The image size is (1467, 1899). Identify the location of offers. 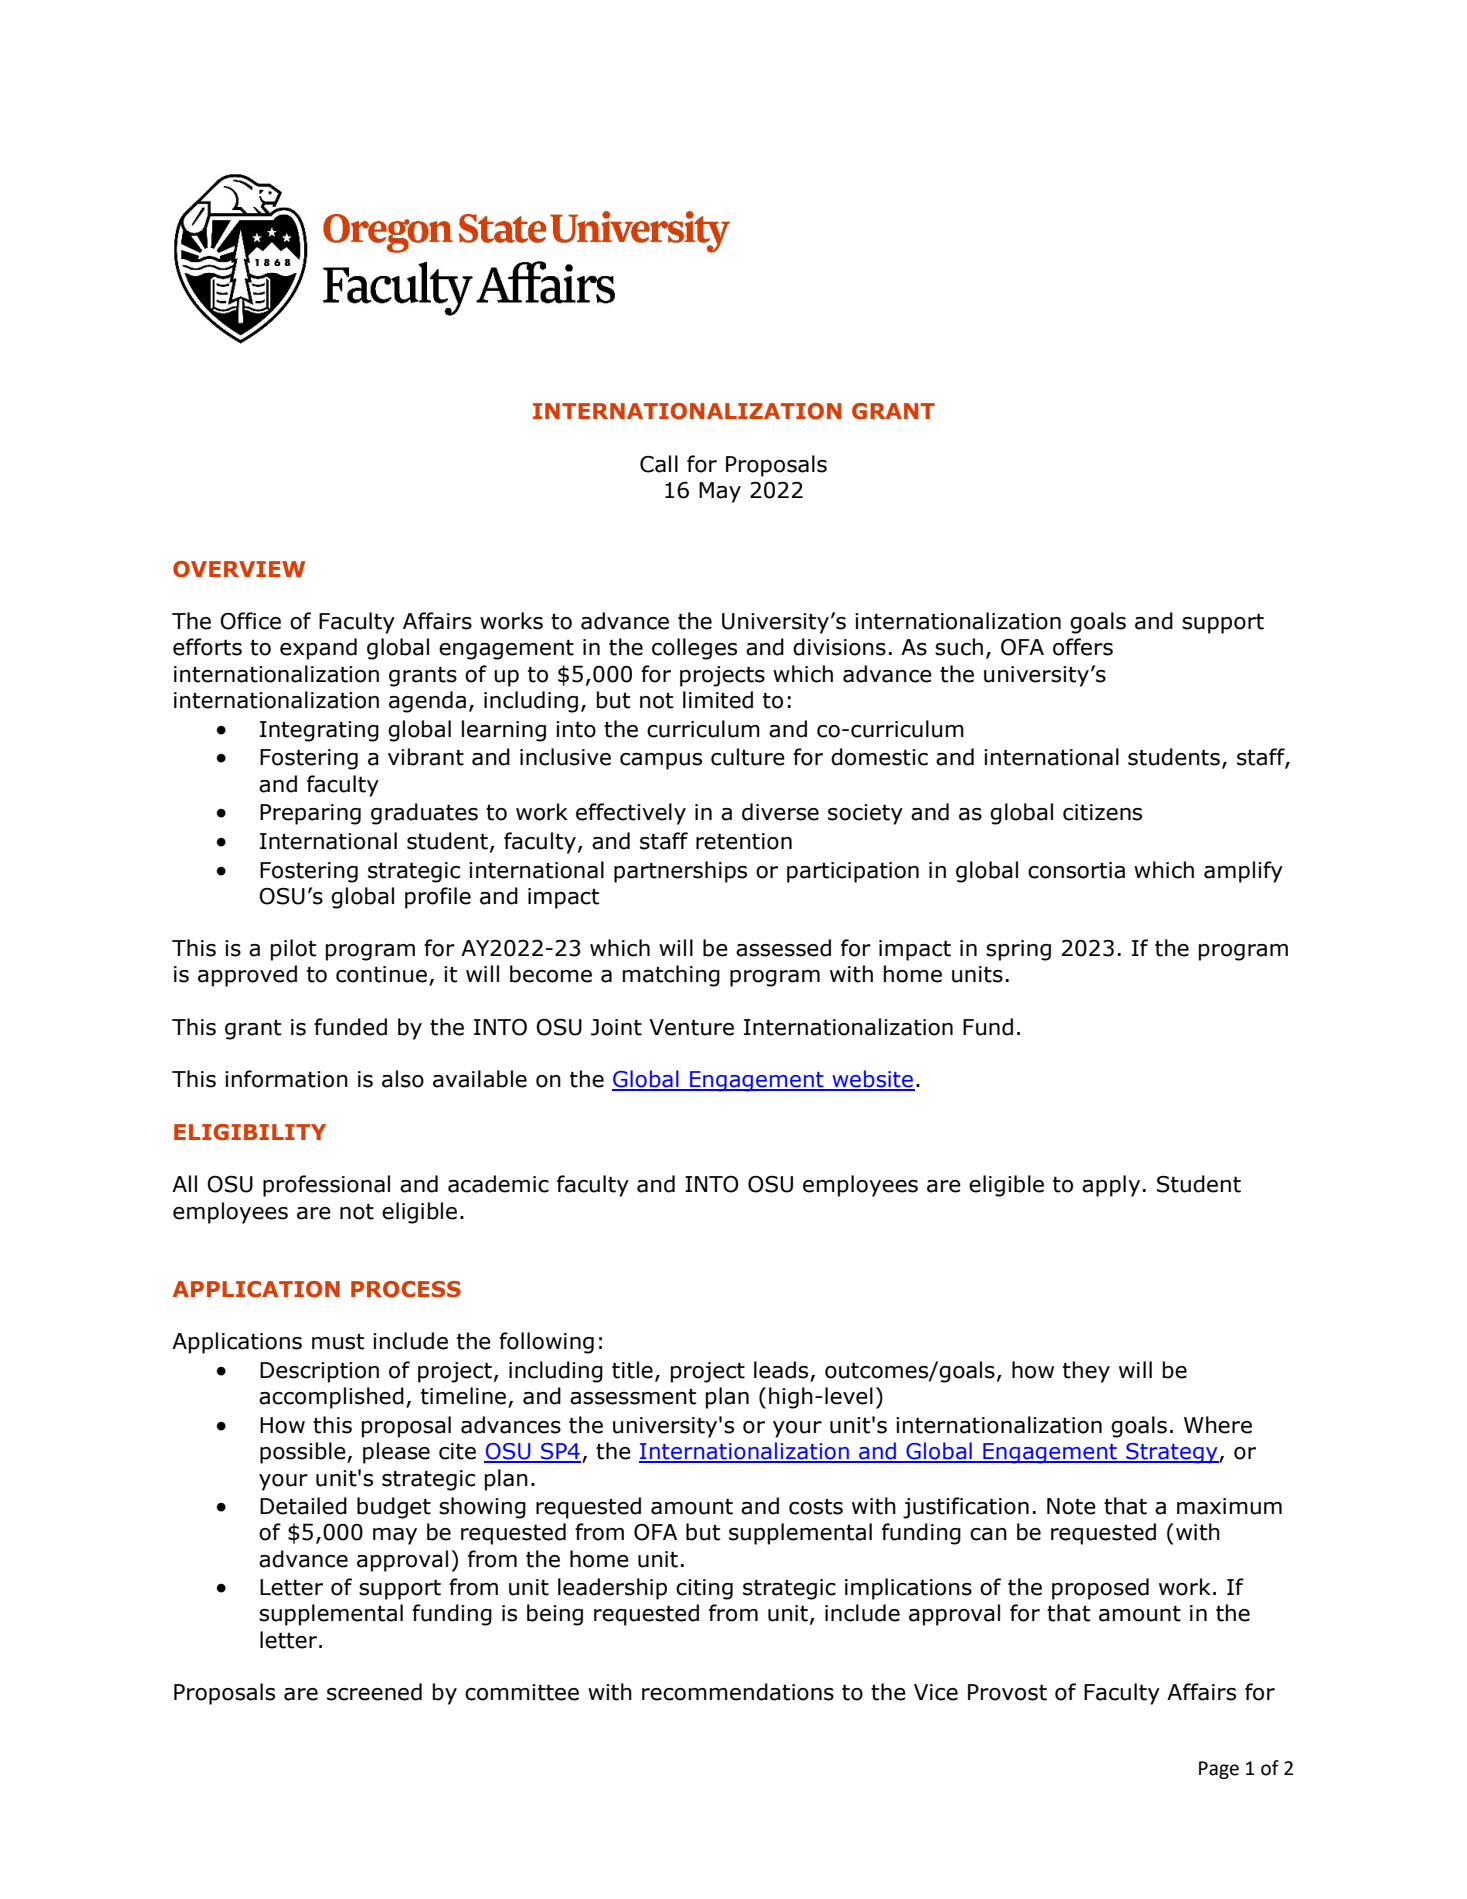
(1083, 647).
